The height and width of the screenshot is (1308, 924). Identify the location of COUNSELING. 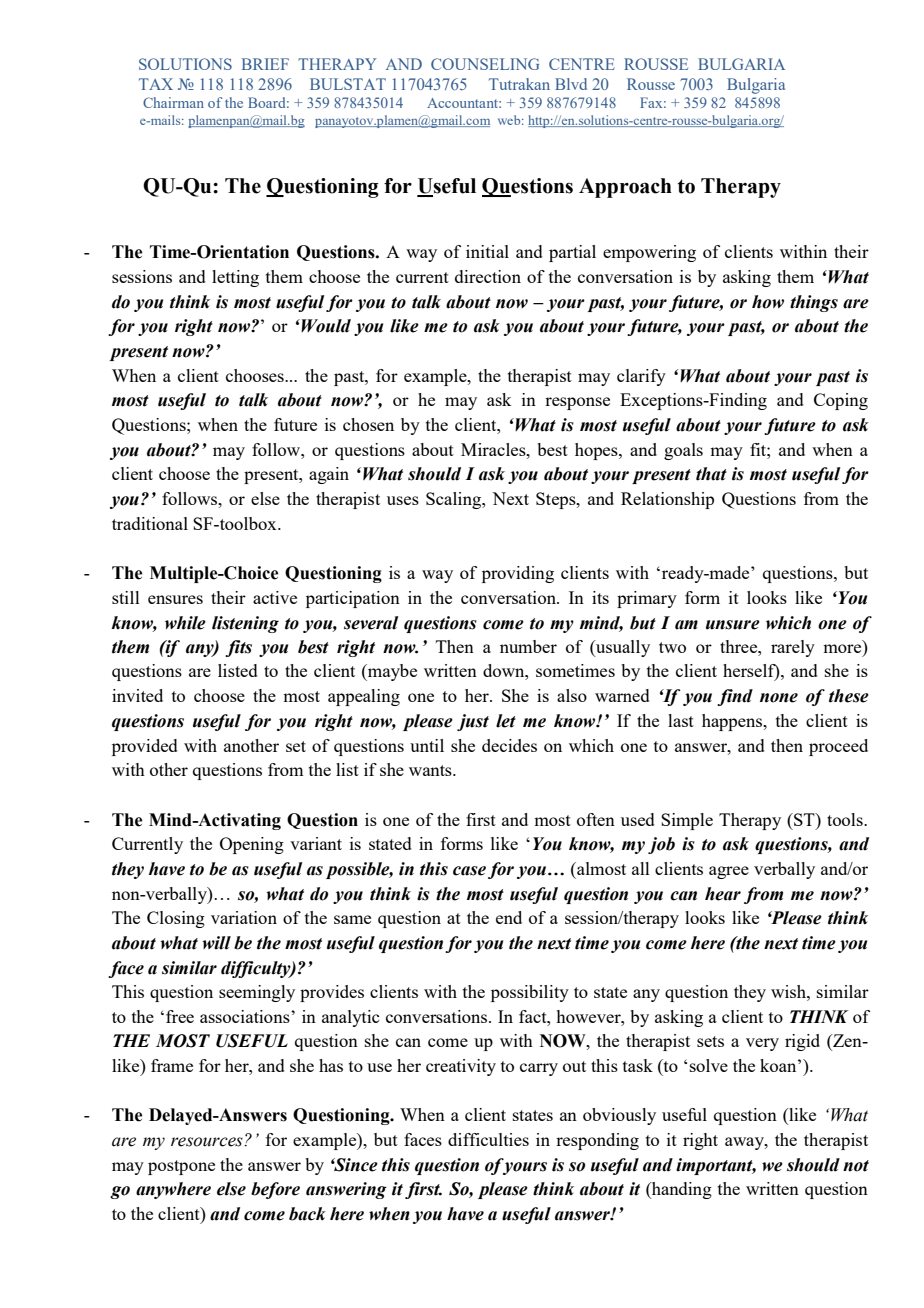
(485, 64).
